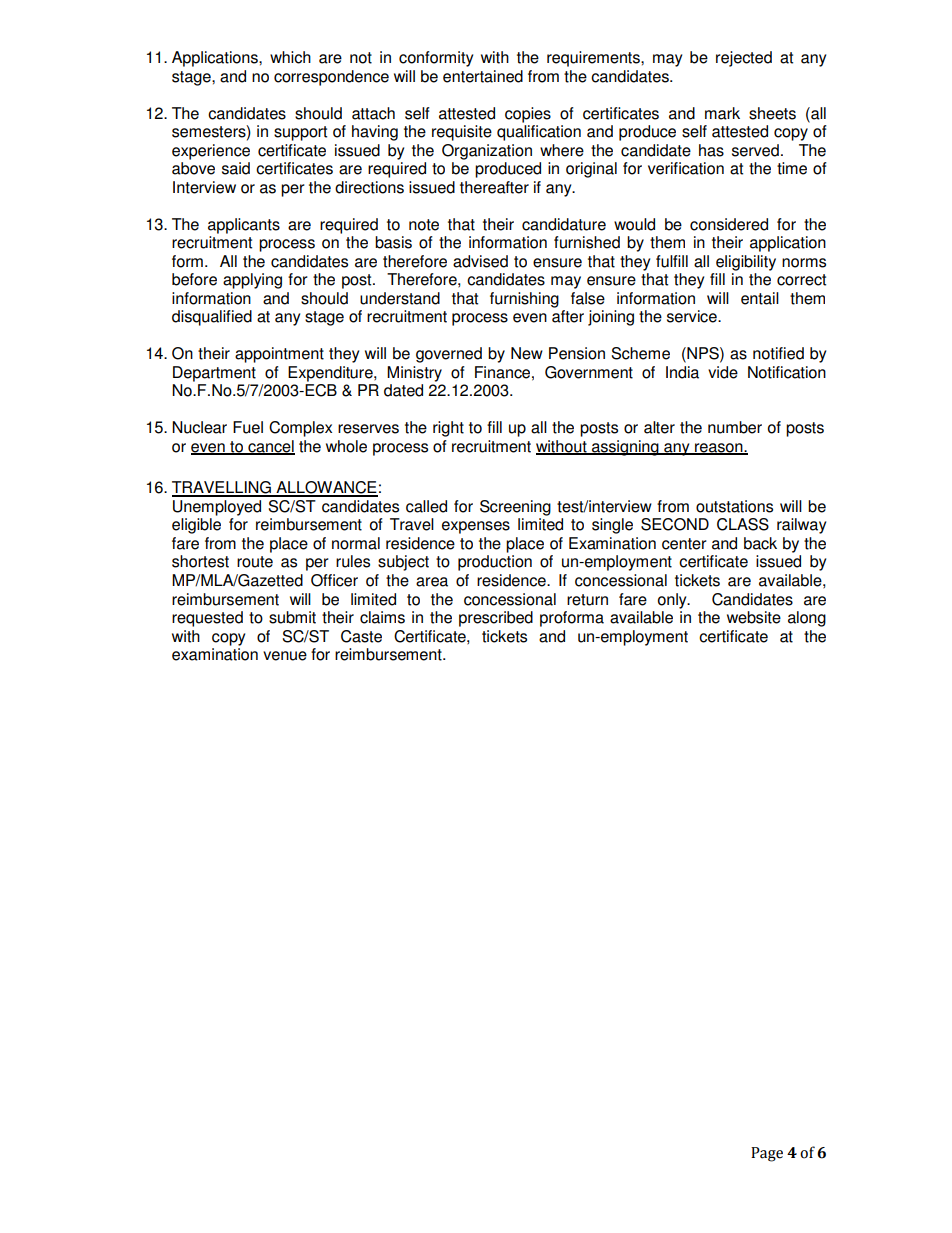  I want to click on submit, so click(292, 617).
